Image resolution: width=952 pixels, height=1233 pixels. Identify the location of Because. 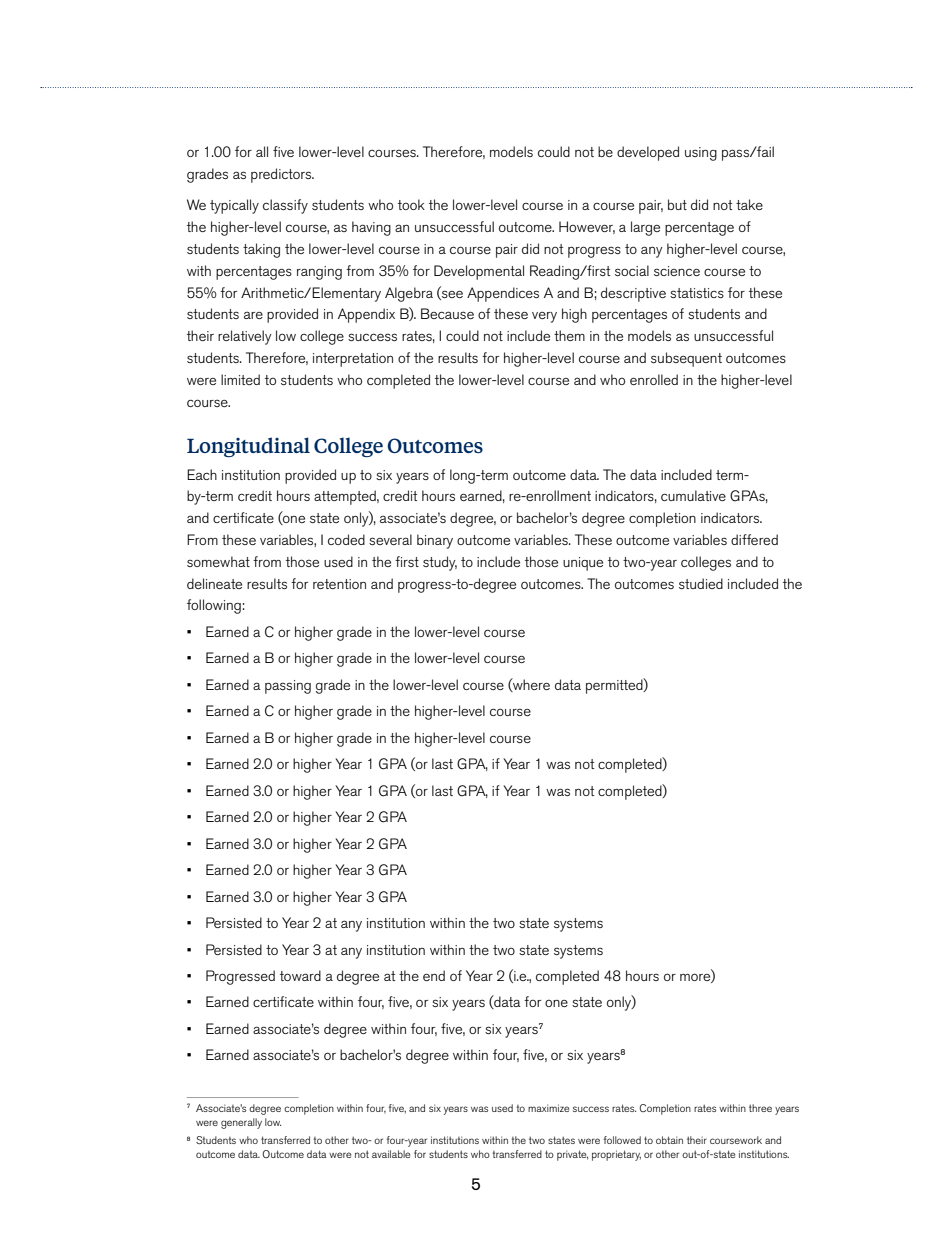
(447, 313).
